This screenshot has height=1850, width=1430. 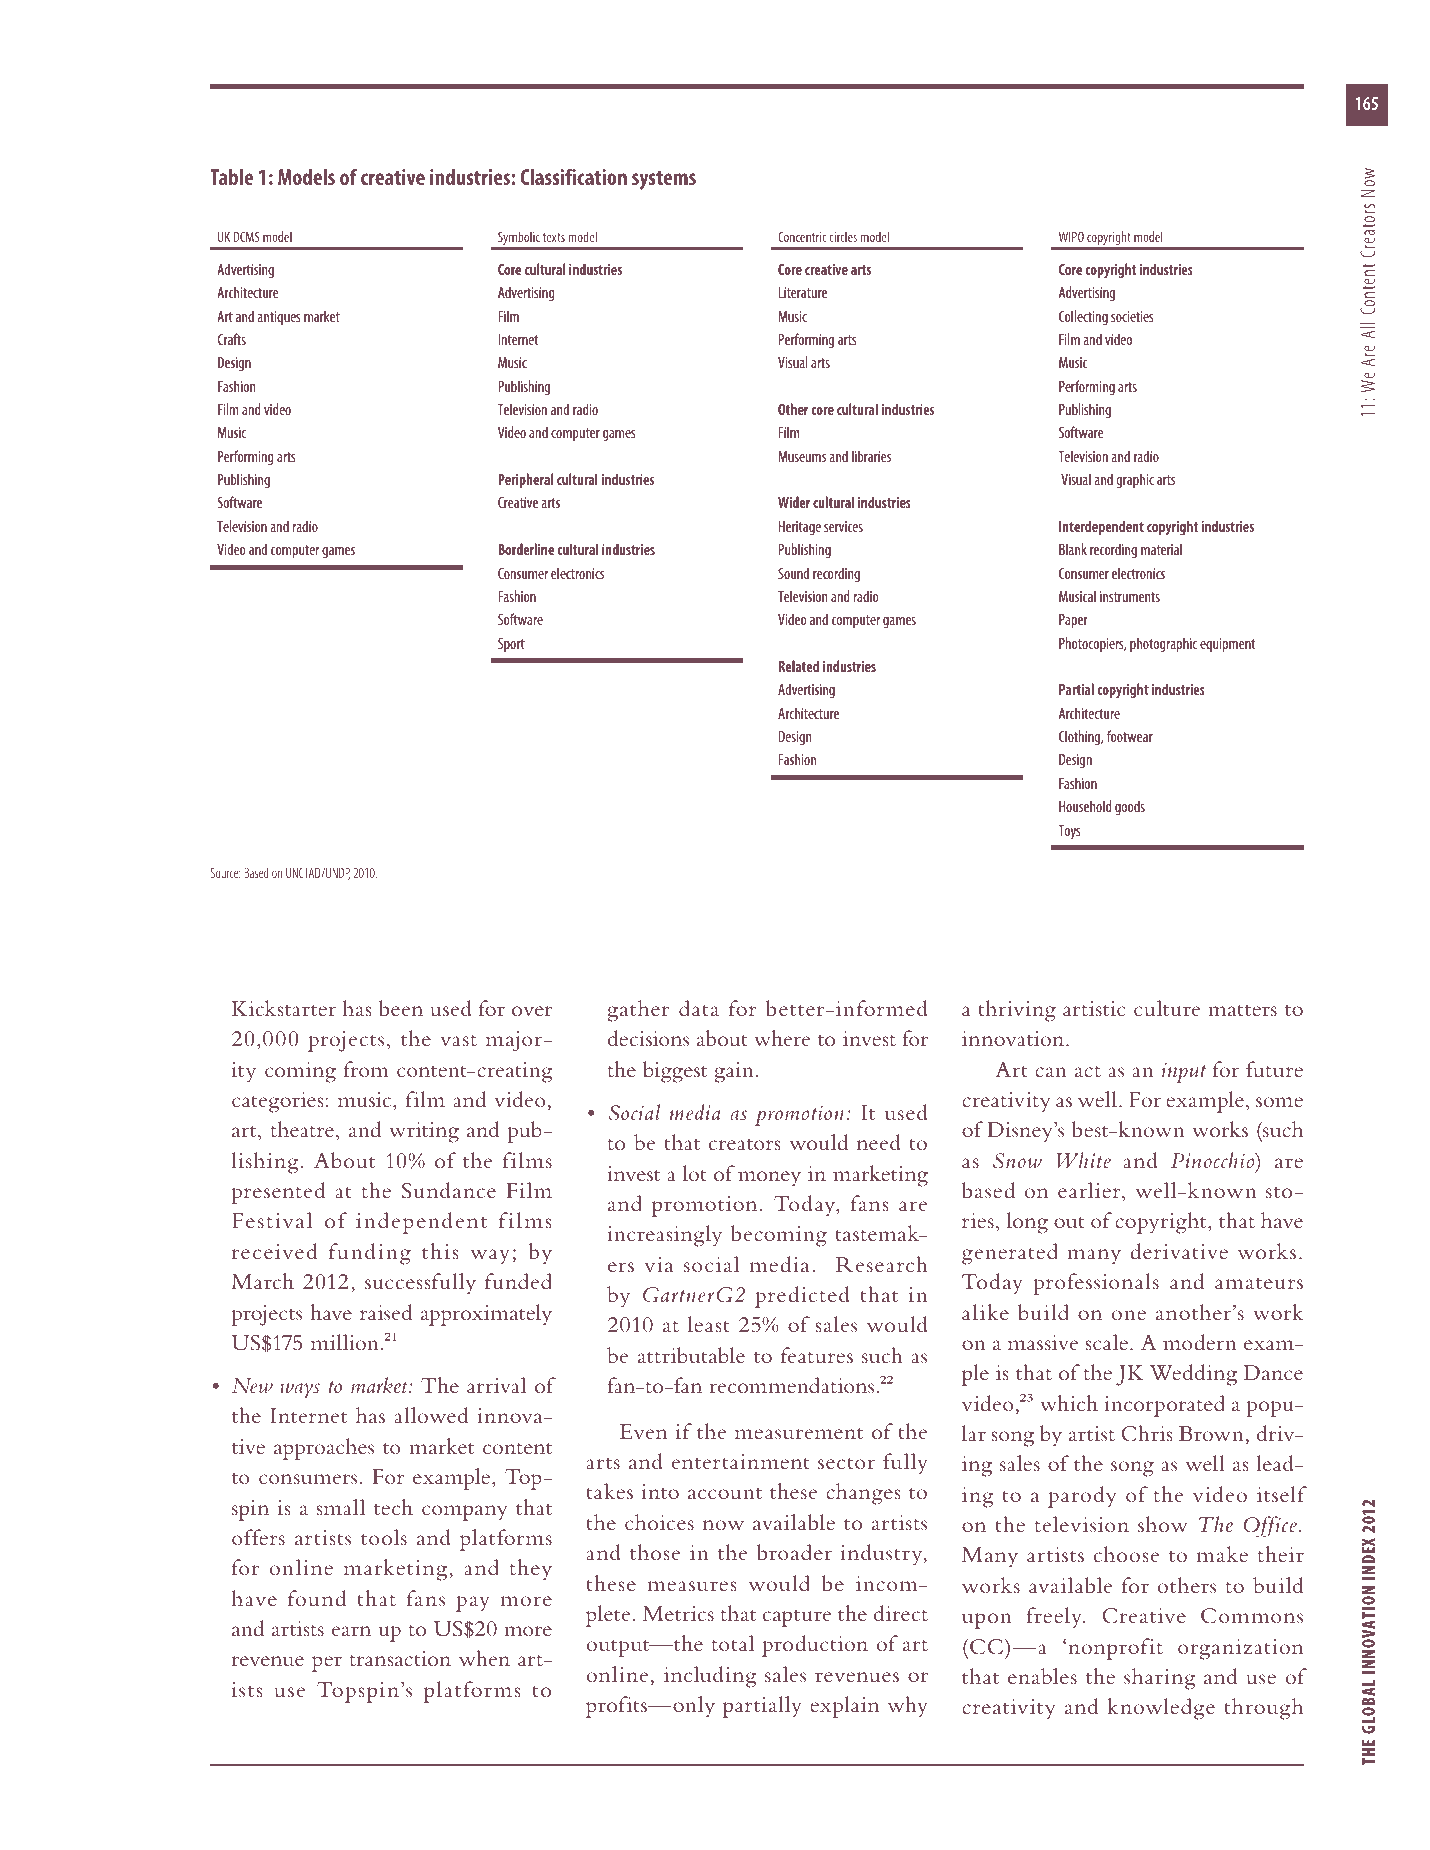 What do you see at coordinates (351, 1631) in the screenshot?
I see `earn` at bounding box center [351, 1631].
